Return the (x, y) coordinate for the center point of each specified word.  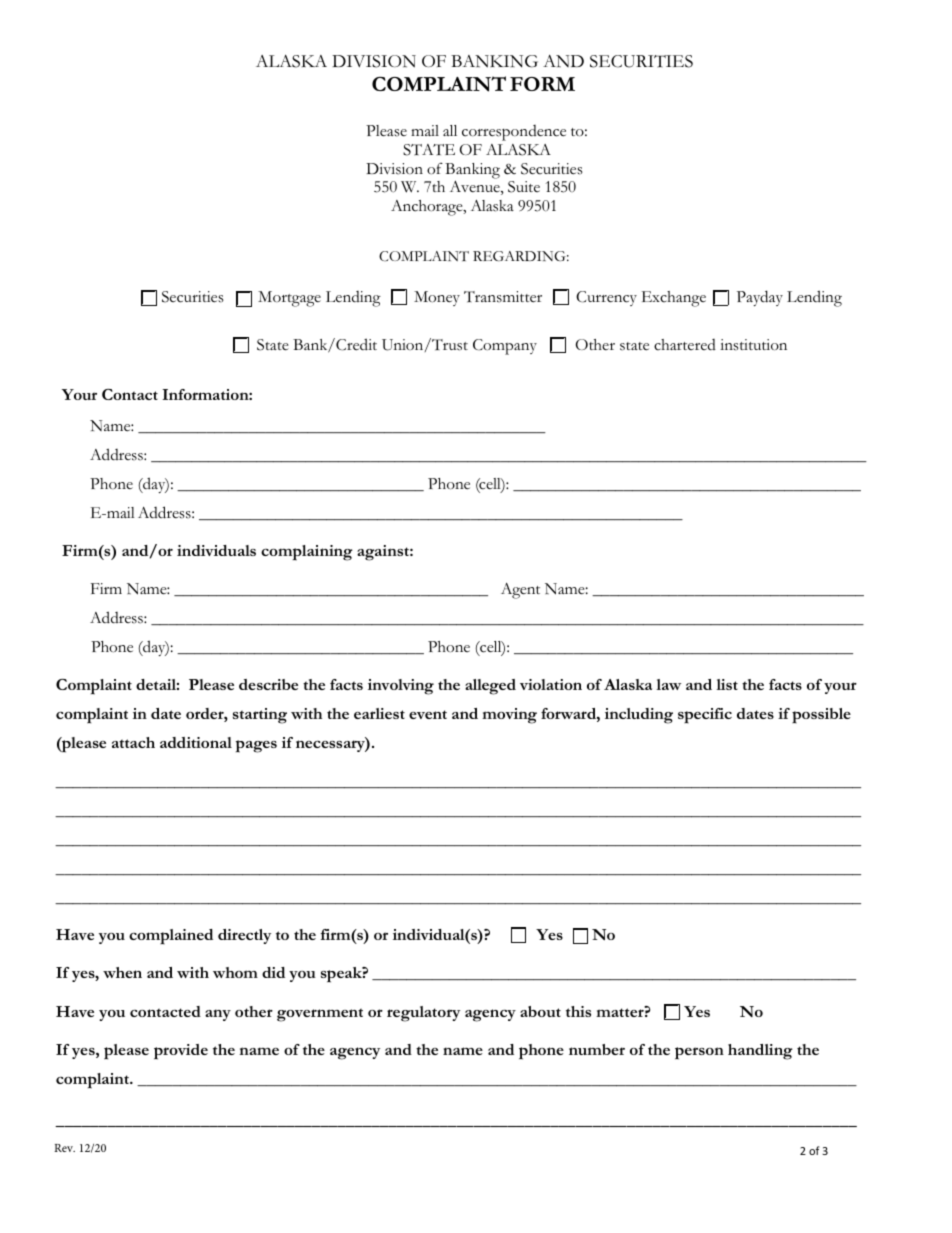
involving (401, 687)
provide (181, 1052)
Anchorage (428, 208)
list (727, 684)
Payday (760, 298)
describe (268, 684)
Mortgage (289, 299)
